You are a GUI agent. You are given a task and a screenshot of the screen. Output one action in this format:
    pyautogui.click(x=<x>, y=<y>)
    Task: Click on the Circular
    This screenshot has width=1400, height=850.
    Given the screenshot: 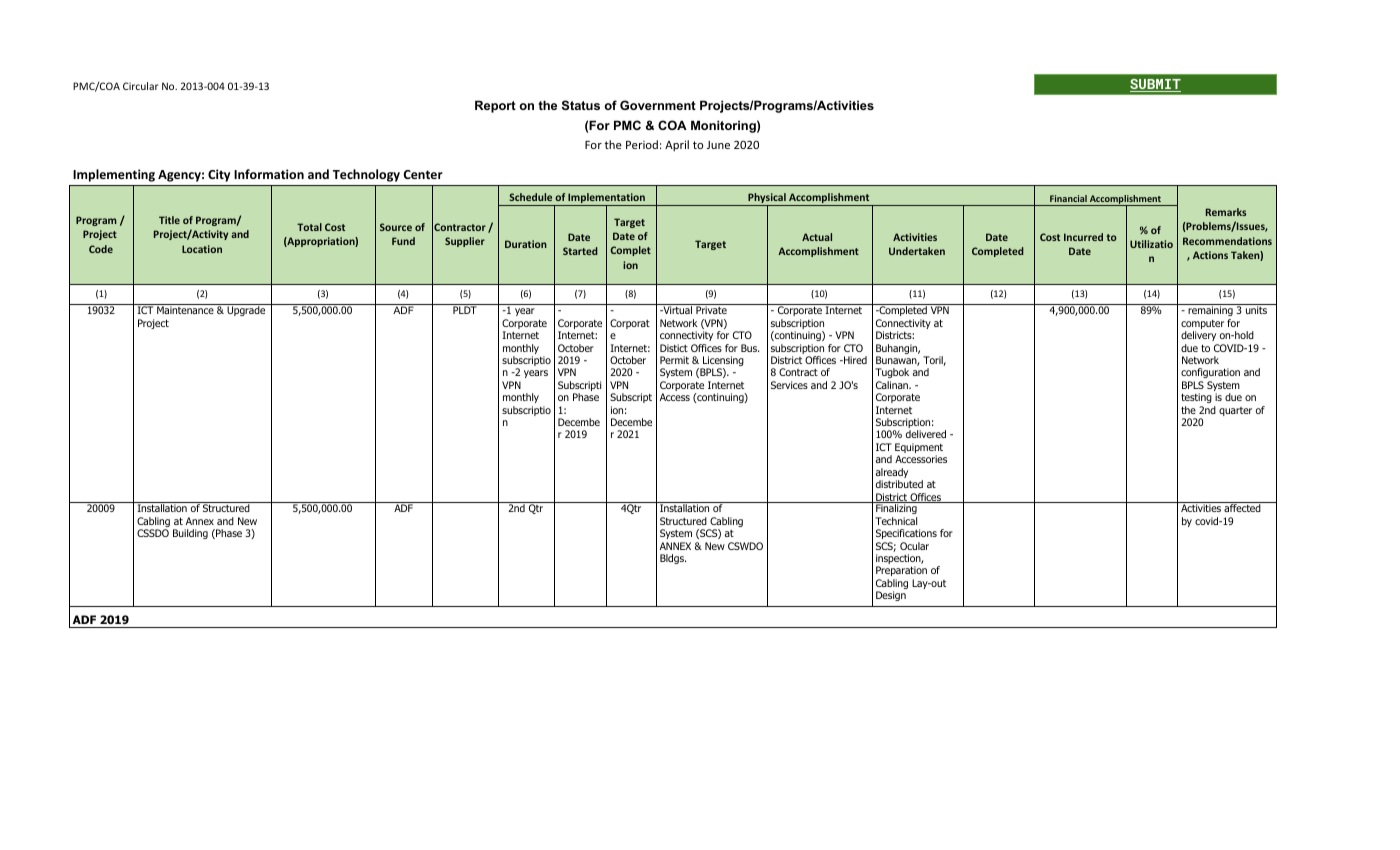 What is the action you would take?
    pyautogui.click(x=140, y=86)
